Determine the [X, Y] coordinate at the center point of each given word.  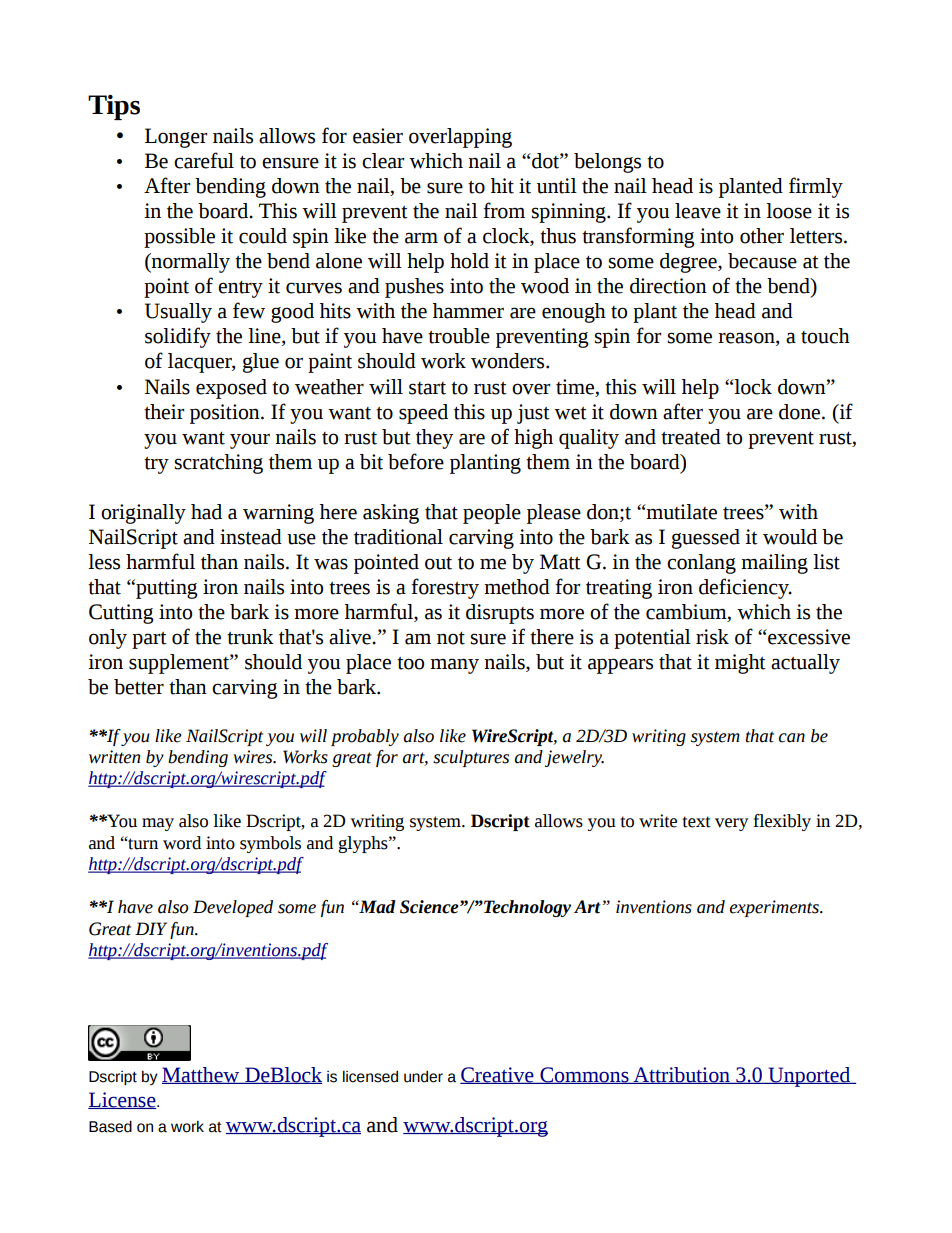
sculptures [471, 758]
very [731, 824]
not [451, 638]
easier [378, 136]
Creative [498, 1075]
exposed [231, 389]
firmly [816, 187]
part [149, 640]
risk [712, 637]
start [427, 388]
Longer [176, 138]
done [801, 412]
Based [110, 1126]
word [182, 843]
